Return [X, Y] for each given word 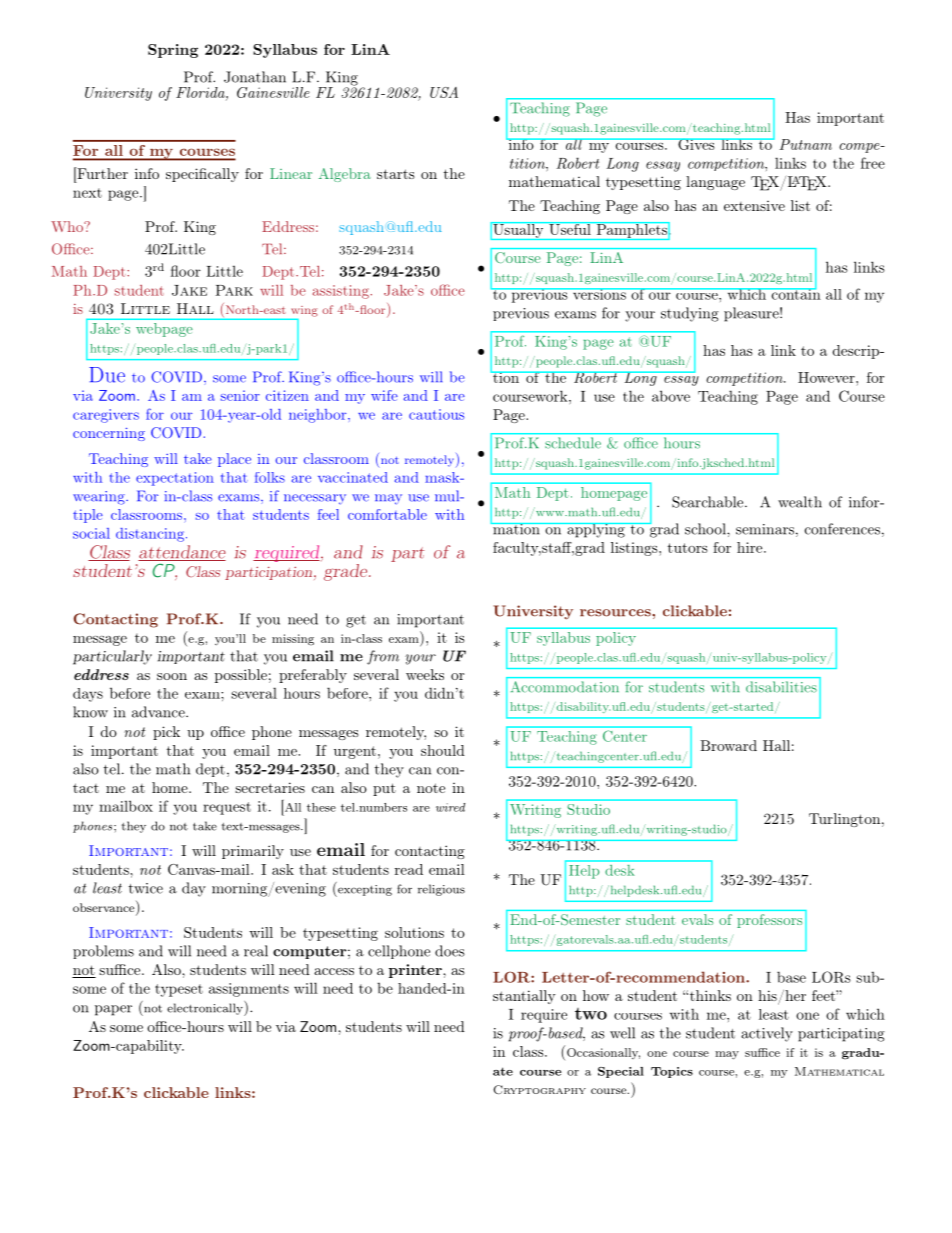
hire [749, 547]
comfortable [387, 514]
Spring [173, 51]
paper [113, 1010]
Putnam [805, 144]
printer [416, 971]
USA [444, 92]
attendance [182, 553]
